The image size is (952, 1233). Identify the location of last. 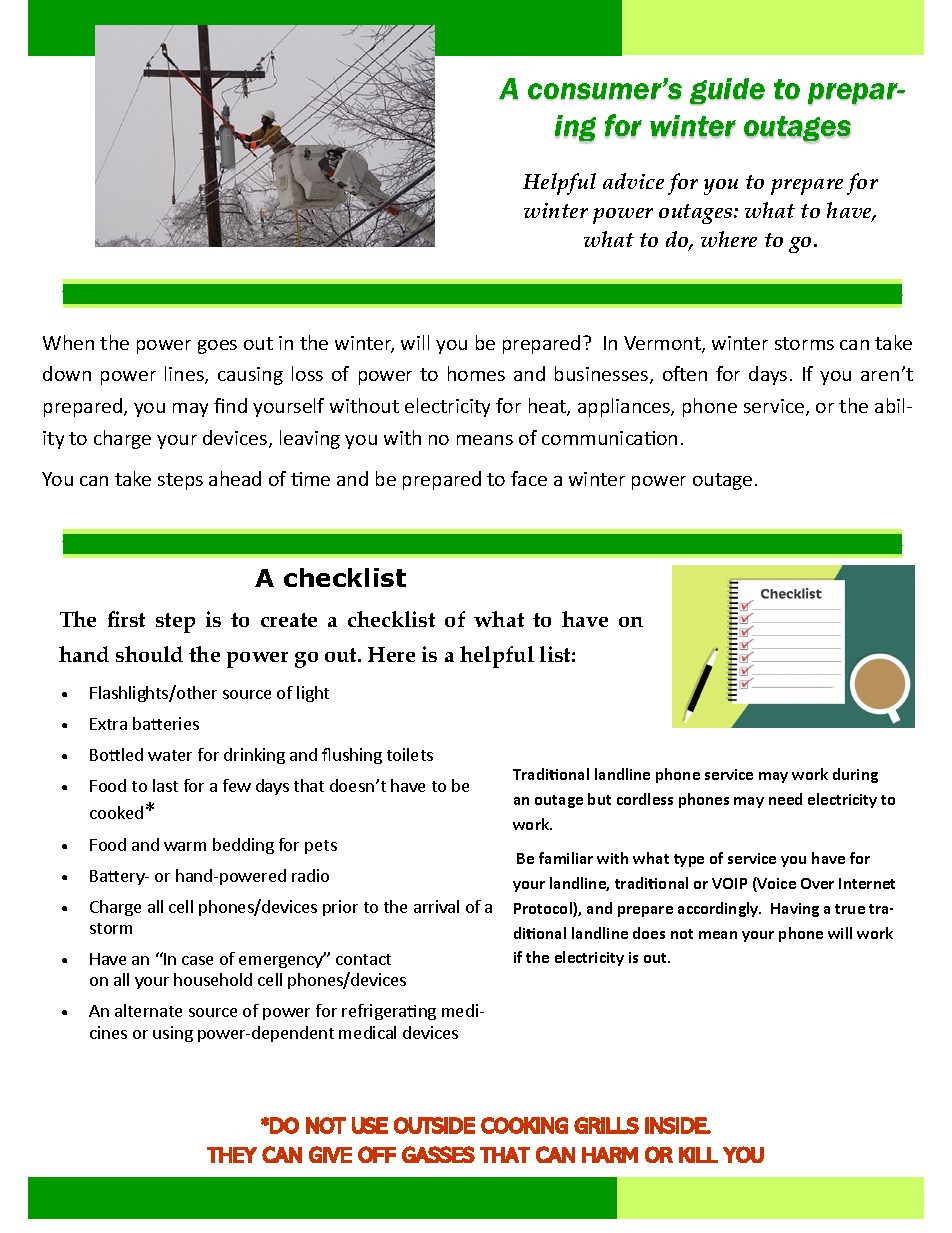
(165, 785).
